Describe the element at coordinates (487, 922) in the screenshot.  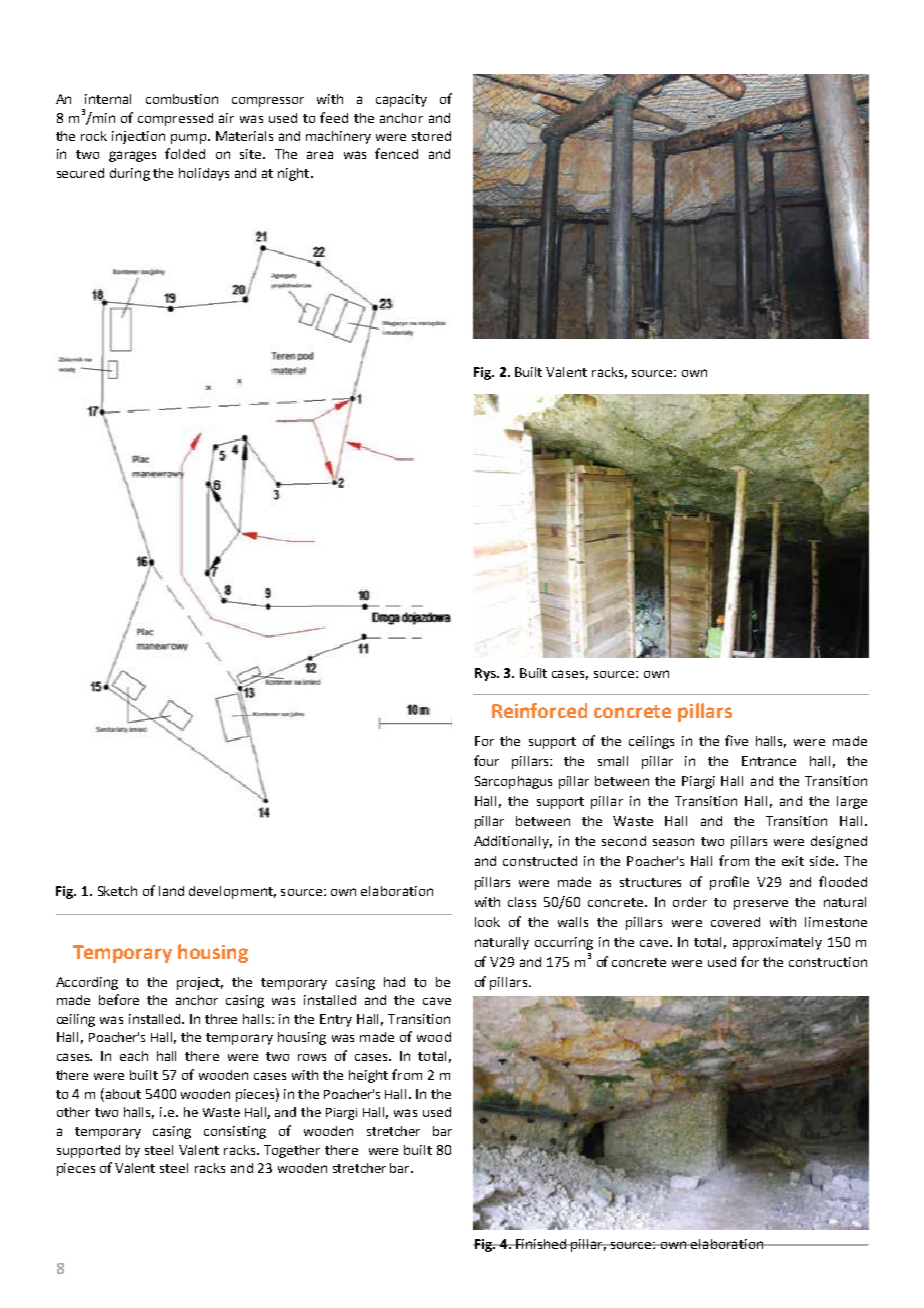
I see `look` at that location.
